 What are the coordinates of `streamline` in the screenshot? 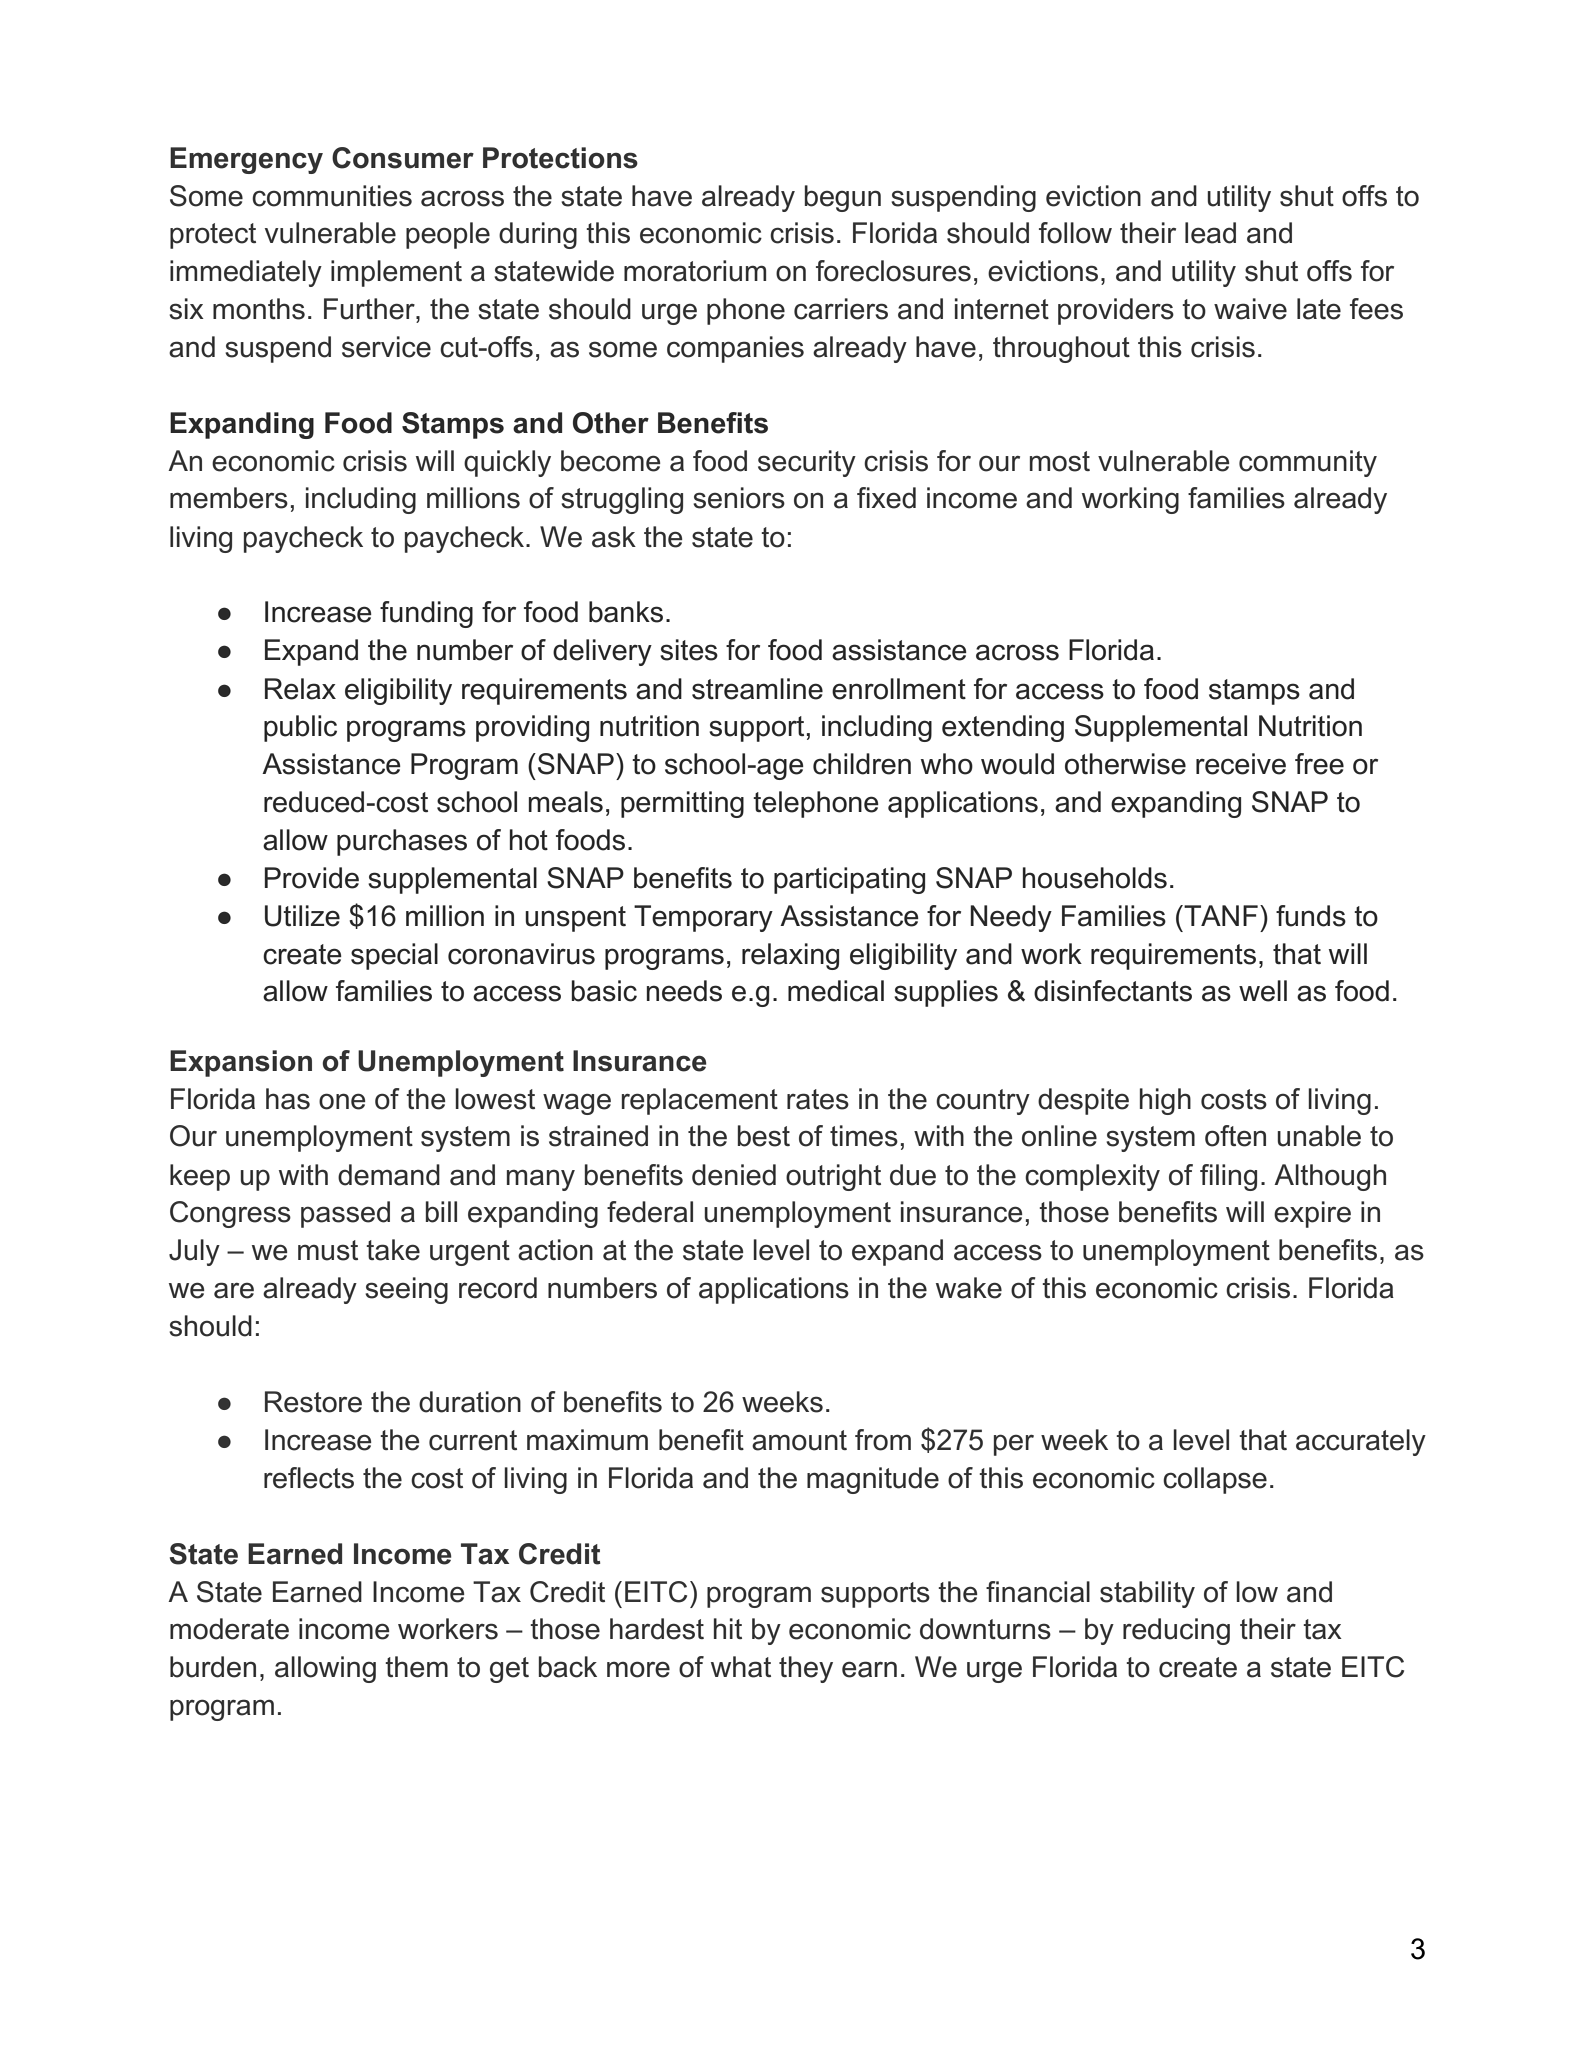 It's located at (757, 689).
